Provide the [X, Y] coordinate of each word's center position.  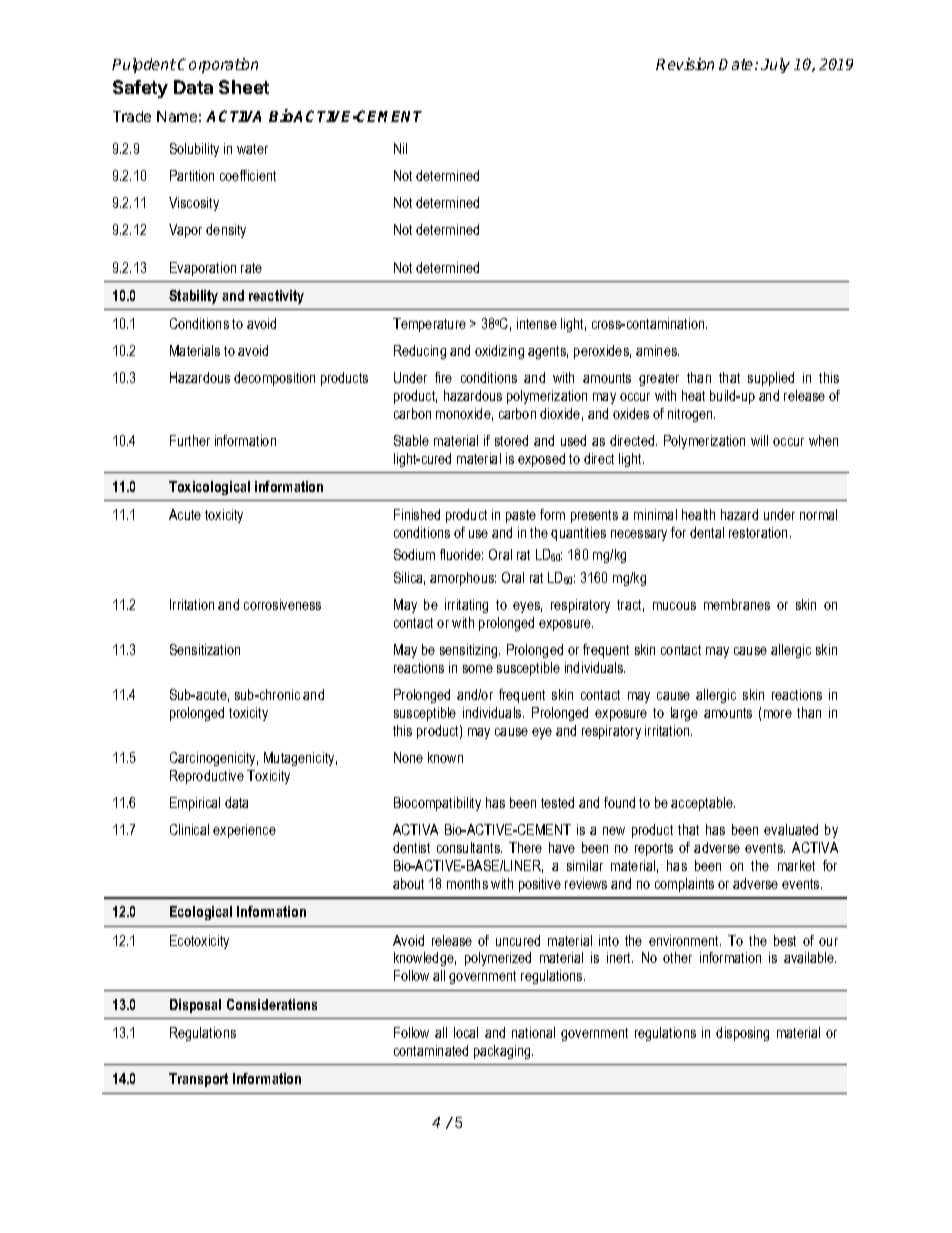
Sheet [244, 87]
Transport [198, 1080]
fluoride [461, 554]
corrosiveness [282, 604]
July [775, 65]
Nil [400, 148]
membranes [737, 604]
